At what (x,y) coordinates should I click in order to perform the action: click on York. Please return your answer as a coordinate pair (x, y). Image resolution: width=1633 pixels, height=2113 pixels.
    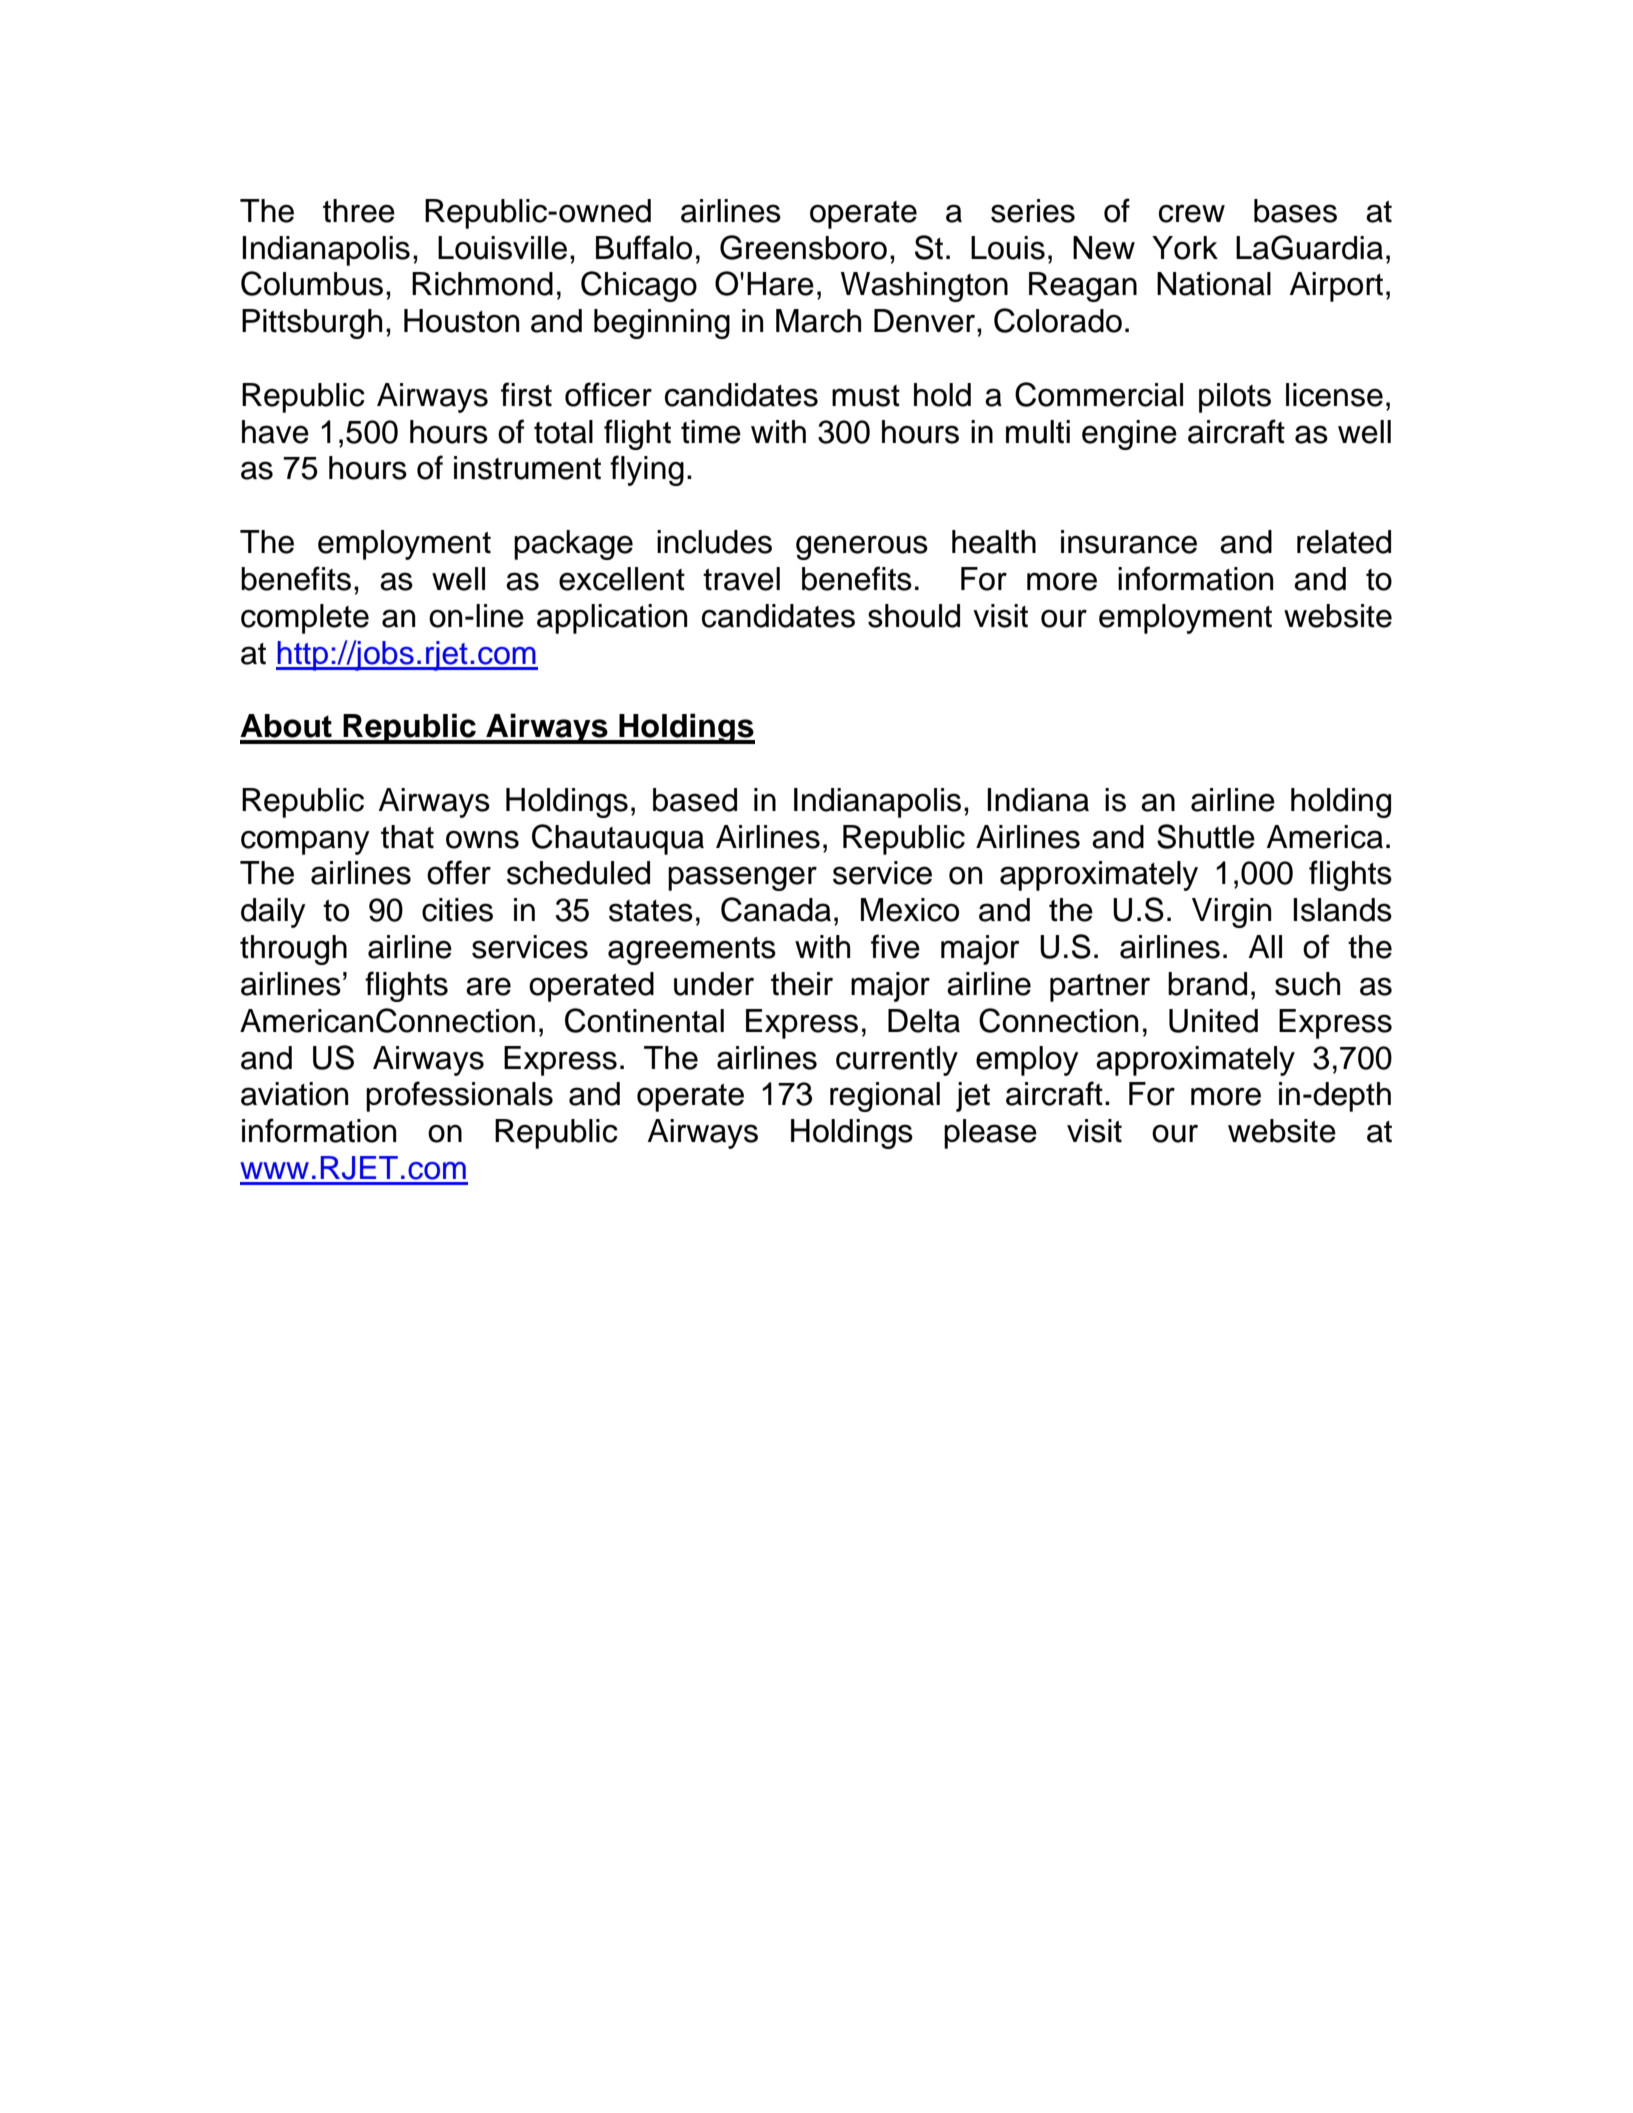
    Looking at the image, I should click on (1185, 248).
